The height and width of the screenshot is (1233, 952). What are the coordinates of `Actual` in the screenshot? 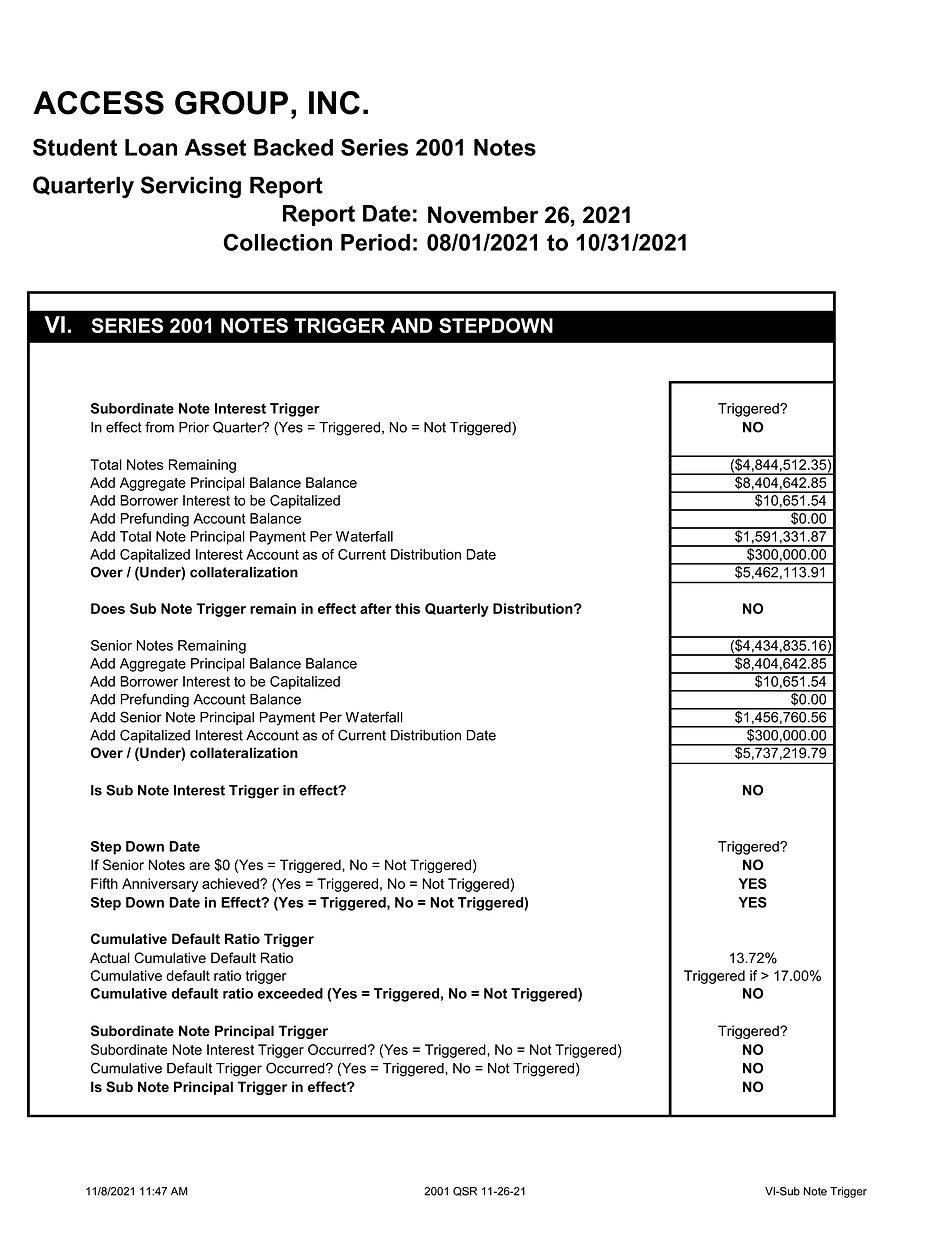 It's located at (110, 958).
